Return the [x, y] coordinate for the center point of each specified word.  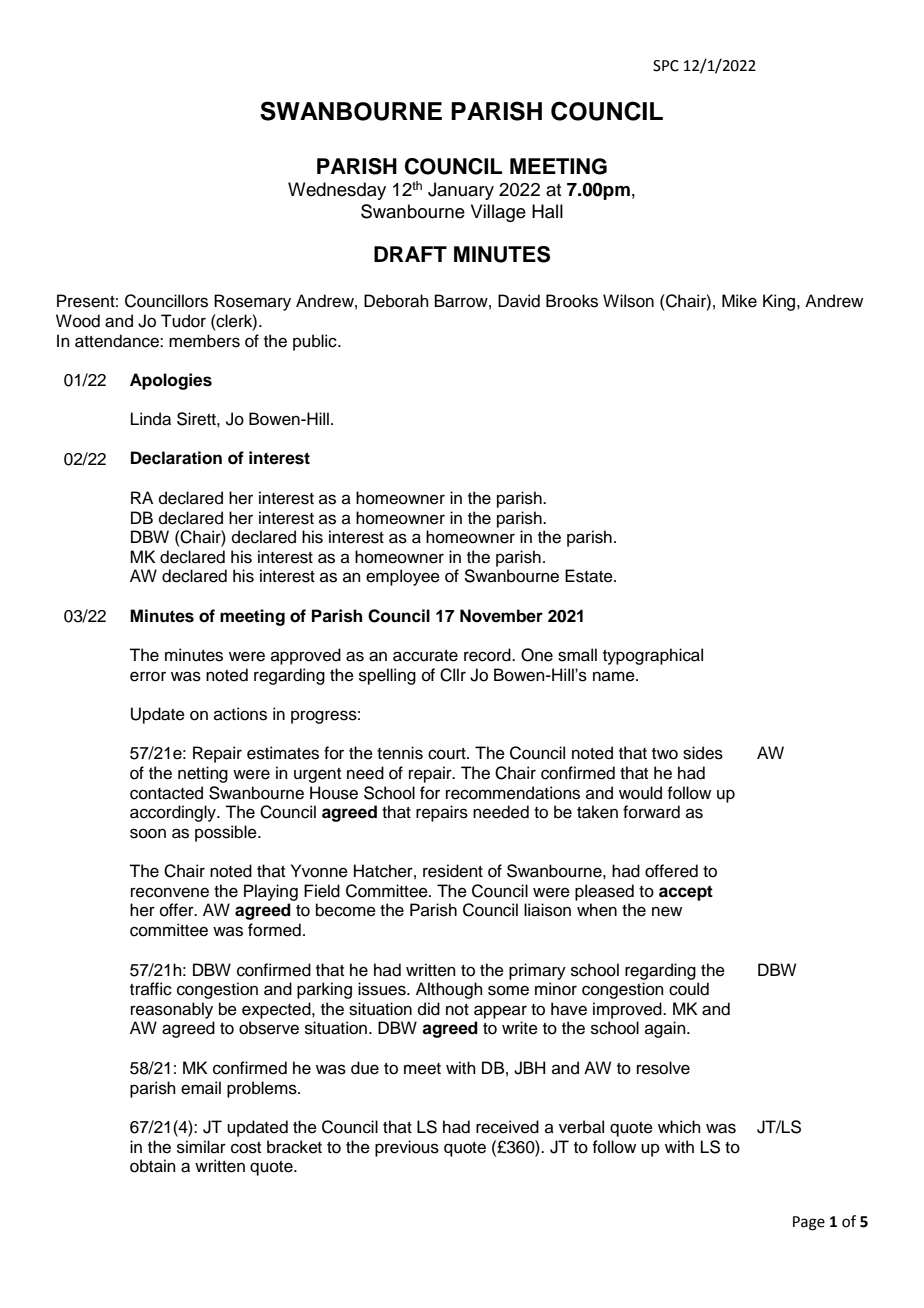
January [461, 191]
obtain [153, 1166]
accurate [425, 656]
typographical [653, 656]
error [148, 676]
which [679, 1127]
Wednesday [337, 191]
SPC [666, 66]
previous [407, 1148]
